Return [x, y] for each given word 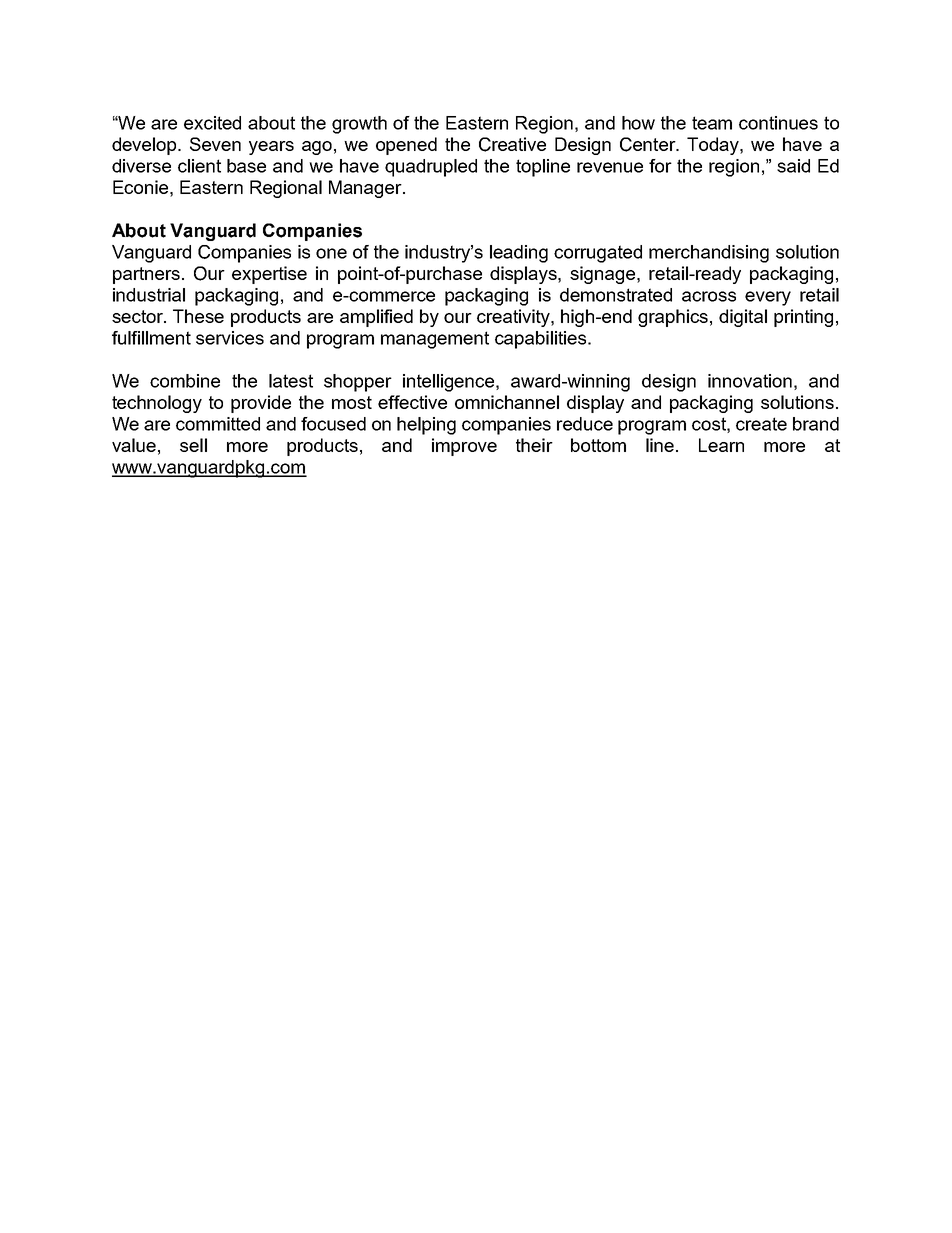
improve [464, 447]
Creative [512, 144]
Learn [721, 445]
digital [743, 318]
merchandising [709, 254]
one [331, 253]
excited [212, 123]
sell [193, 445]
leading [519, 254]
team [712, 123]
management [435, 340]
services [230, 338]
